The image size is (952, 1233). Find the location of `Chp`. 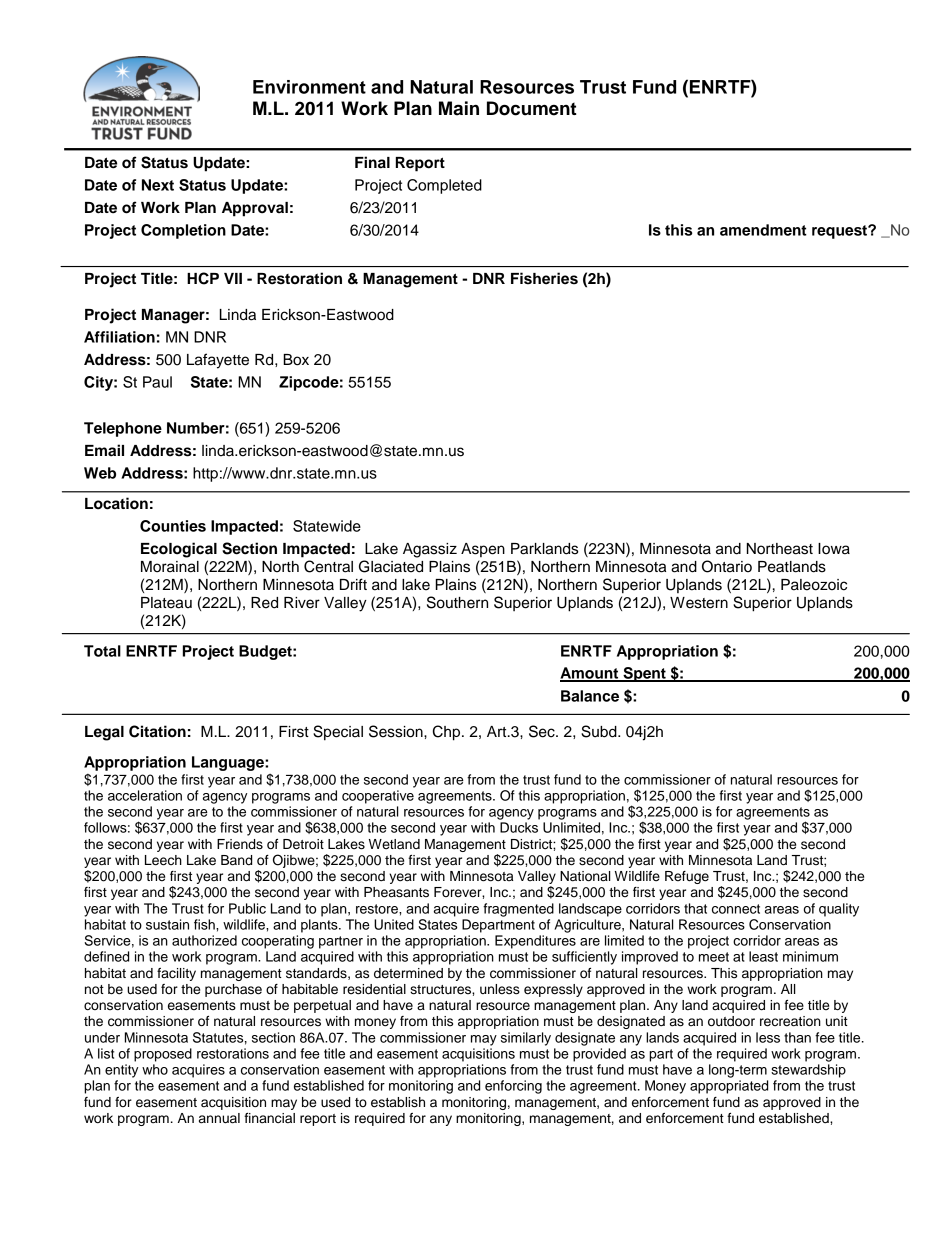

Chp is located at coordinates (448, 733).
